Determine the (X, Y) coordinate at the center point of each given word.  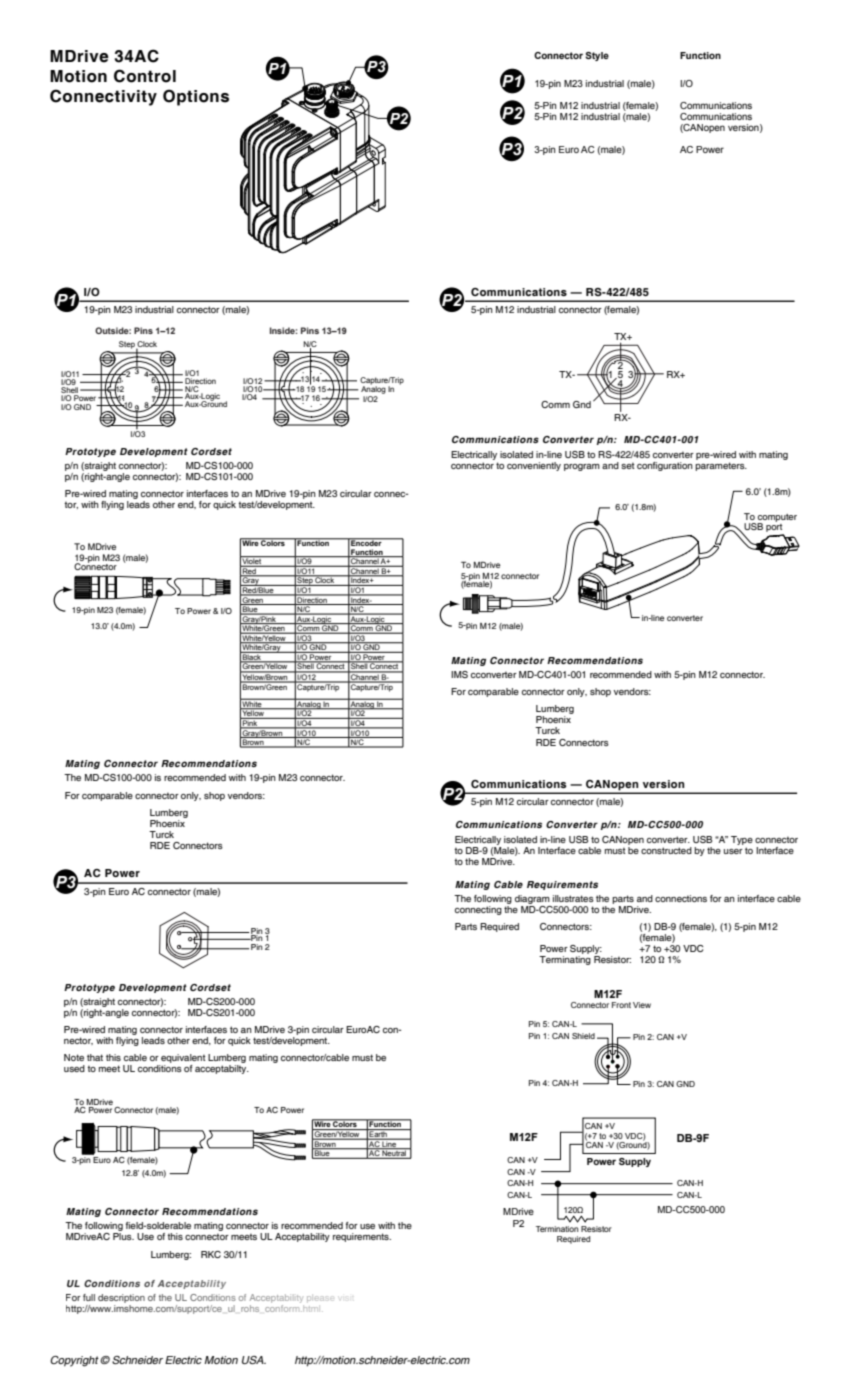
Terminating (565, 960)
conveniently (534, 466)
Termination (557, 1229)
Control (145, 76)
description (121, 1298)
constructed (666, 850)
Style (597, 56)
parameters (721, 466)
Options (196, 97)
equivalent (182, 1060)
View (642, 1005)
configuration (665, 466)
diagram (532, 899)
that (95, 1057)
